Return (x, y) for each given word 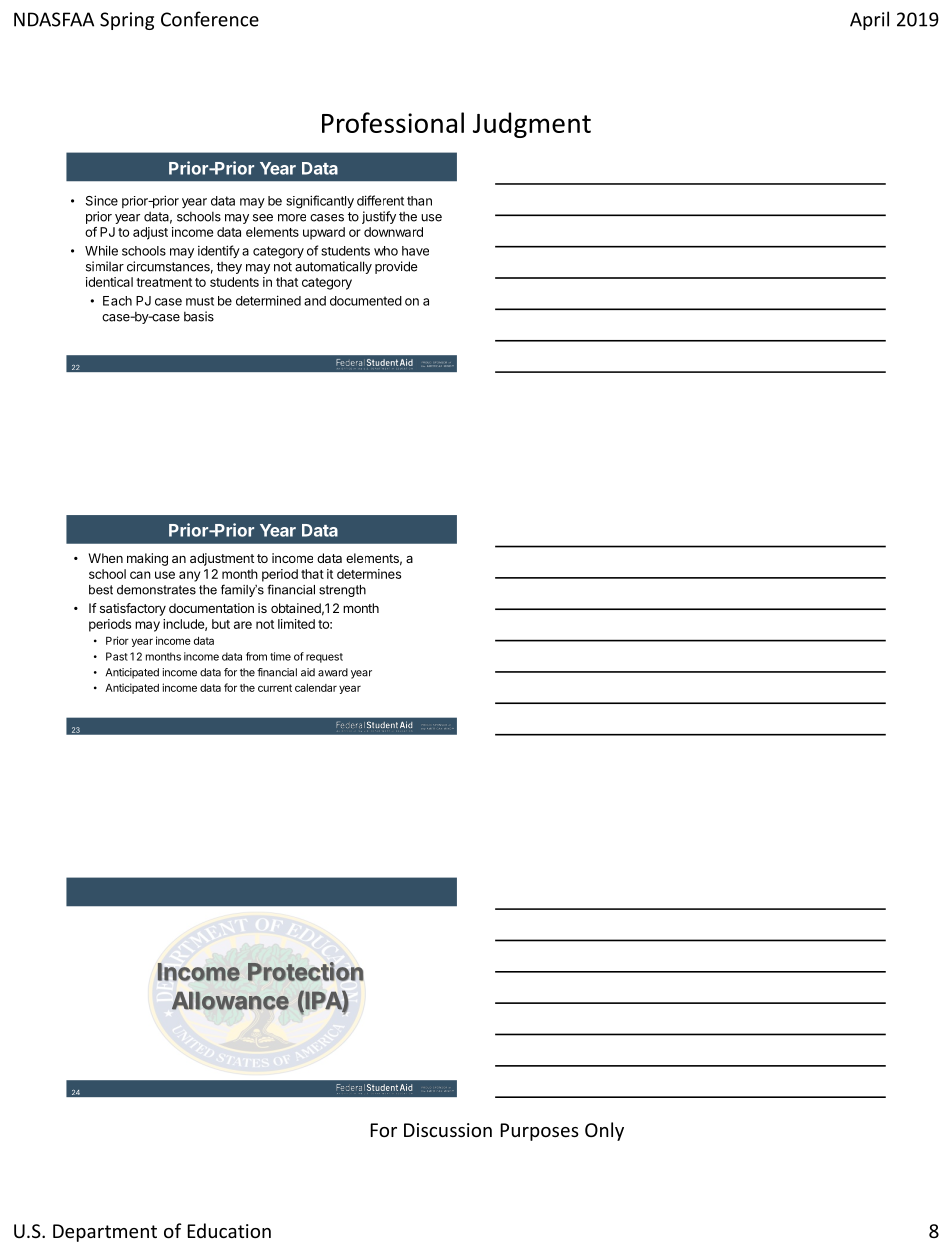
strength (342, 591)
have (415, 251)
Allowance (230, 1000)
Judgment (532, 125)
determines (369, 574)
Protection (305, 971)
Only (604, 1131)
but (221, 624)
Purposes (539, 1132)
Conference (210, 19)
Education (229, 1230)
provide (396, 267)
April (869, 20)
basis (199, 316)
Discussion (448, 1130)
